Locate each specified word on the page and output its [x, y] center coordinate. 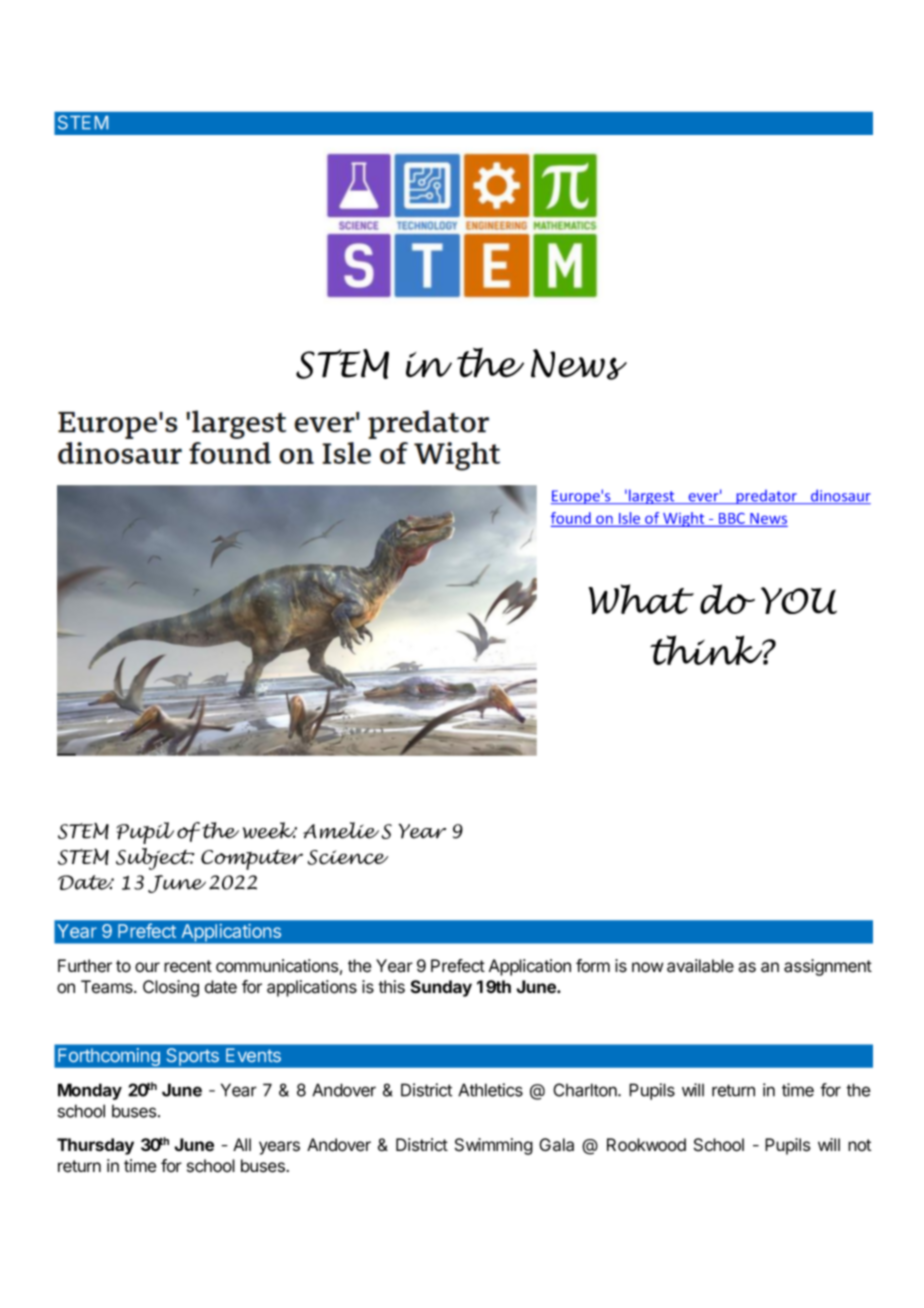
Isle [630, 519]
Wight [684, 519]
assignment [828, 967]
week [270, 830]
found [572, 519]
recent [188, 966]
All [242, 1144]
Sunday [441, 988]
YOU [799, 600]
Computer [252, 859]
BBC [732, 520]
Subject [155, 859]
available [700, 966]
